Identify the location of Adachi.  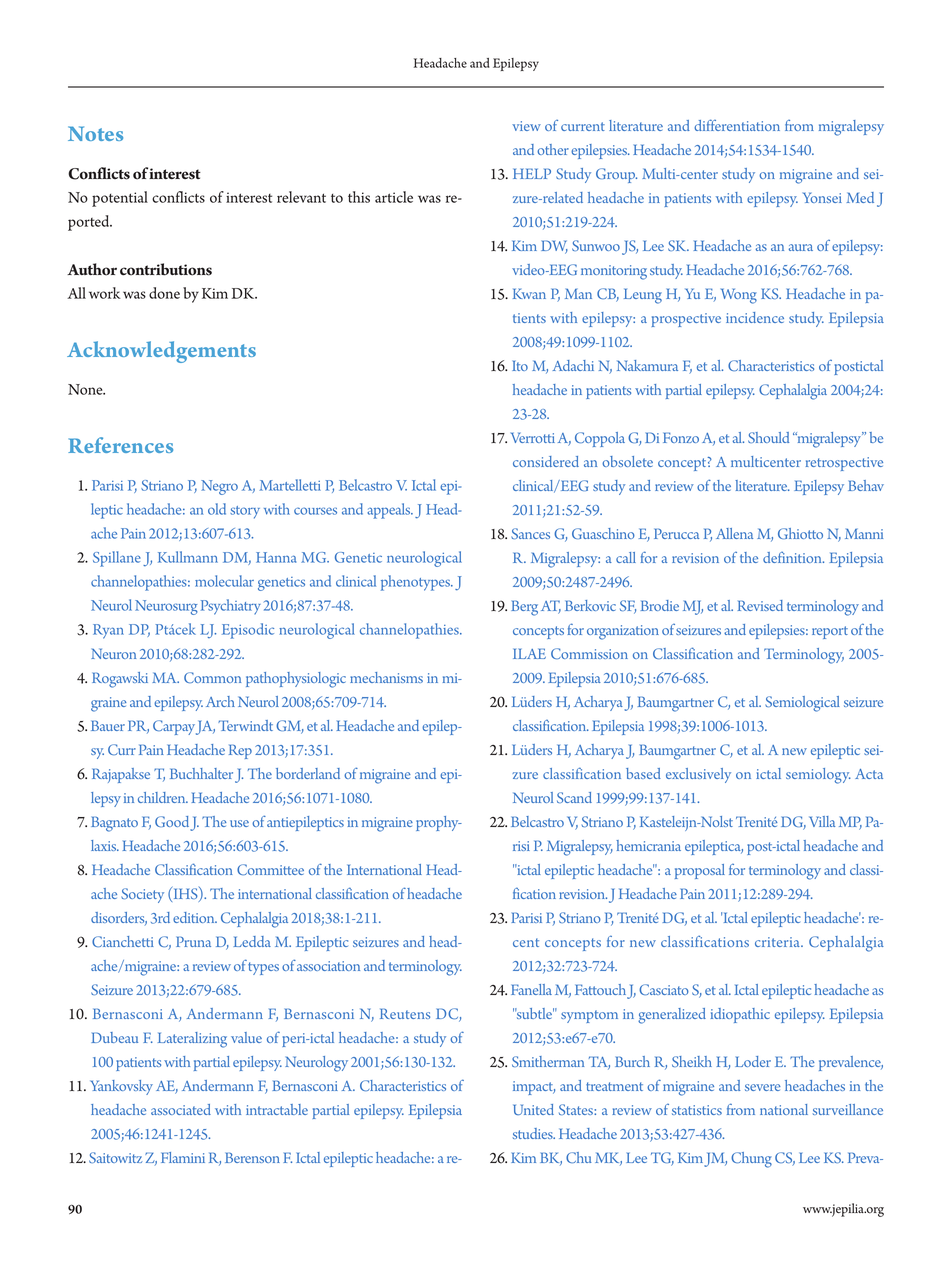
(573, 365).
